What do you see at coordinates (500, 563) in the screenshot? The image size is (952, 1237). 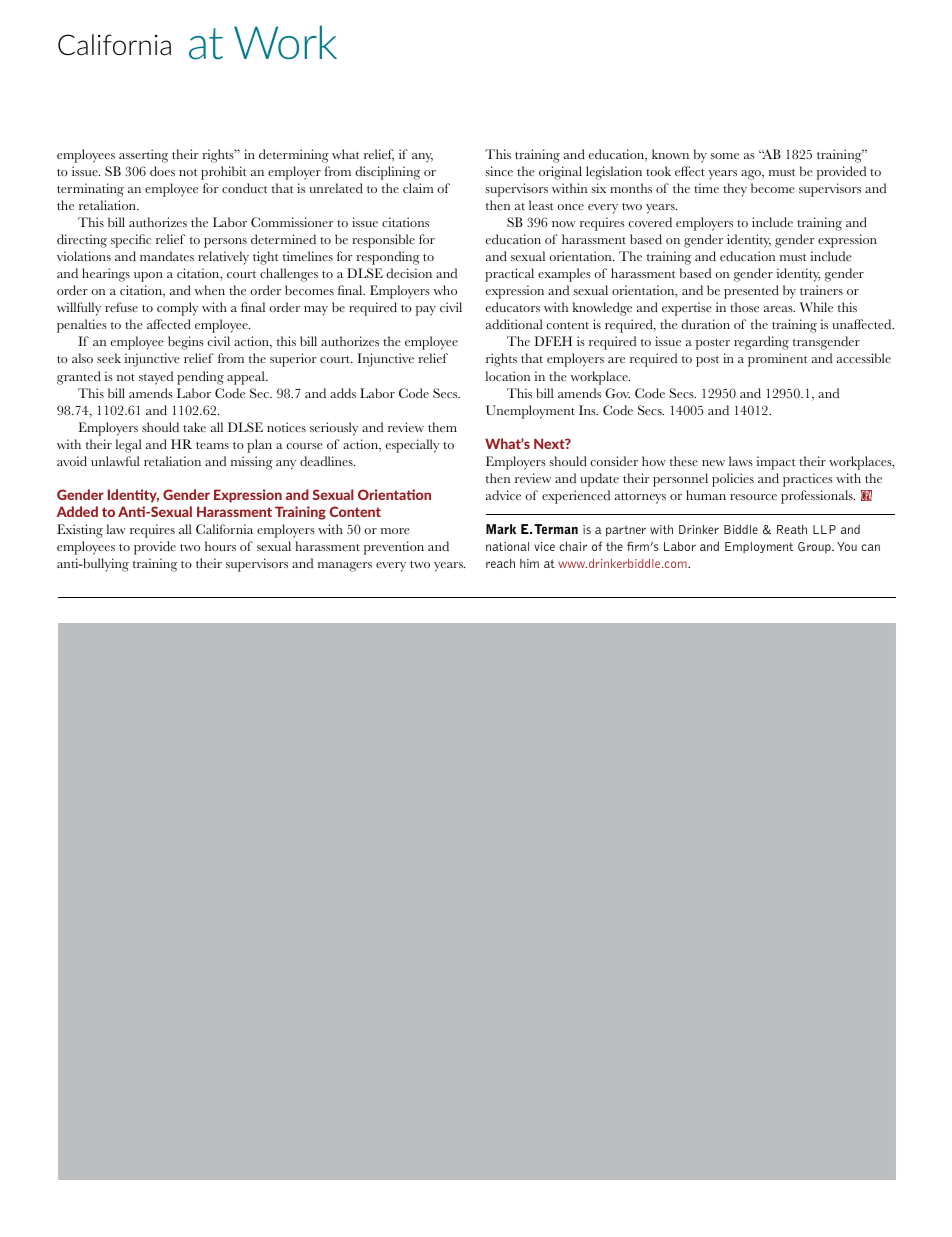 I see `reach` at bounding box center [500, 563].
